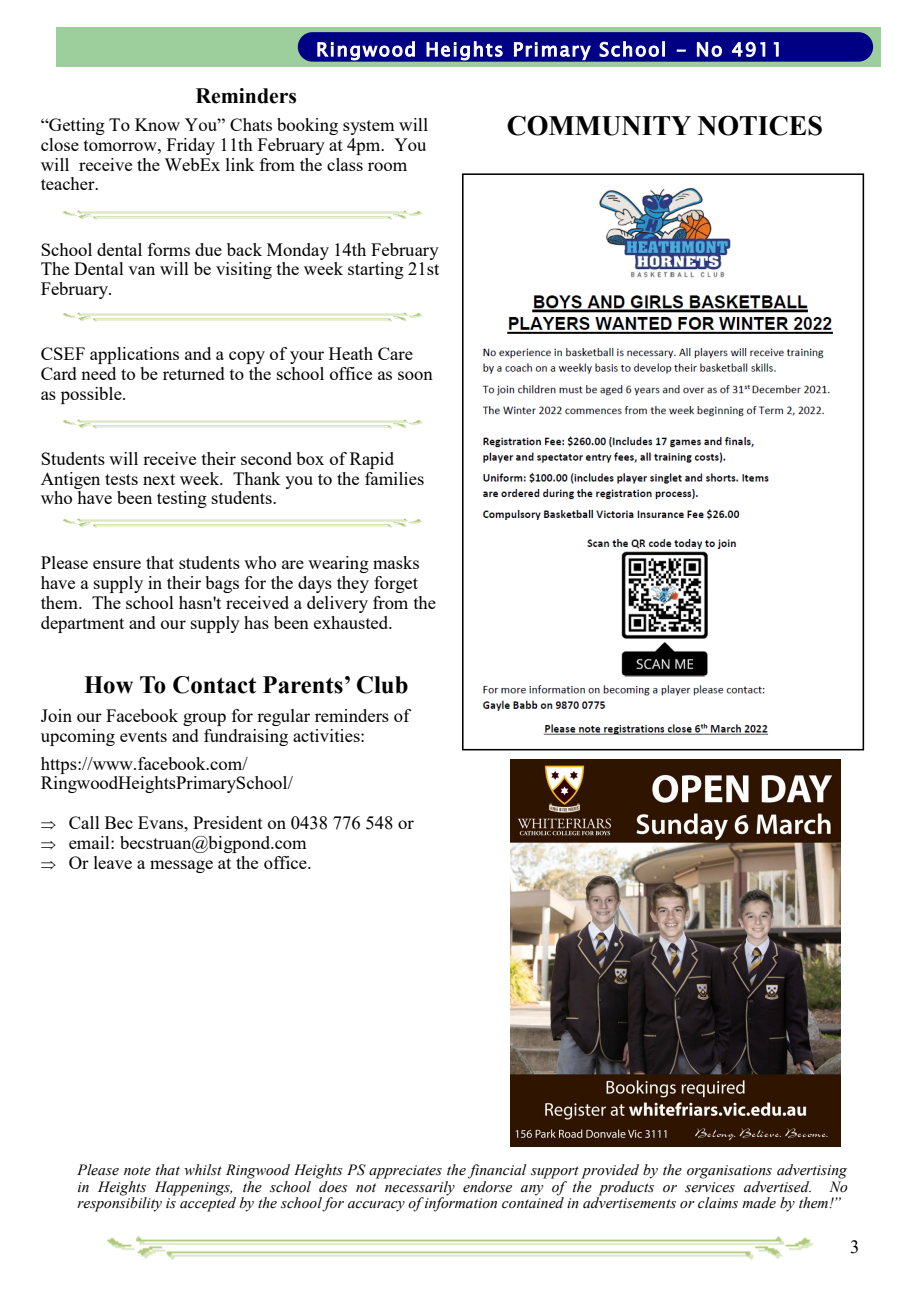  I want to click on forget, so click(396, 584).
